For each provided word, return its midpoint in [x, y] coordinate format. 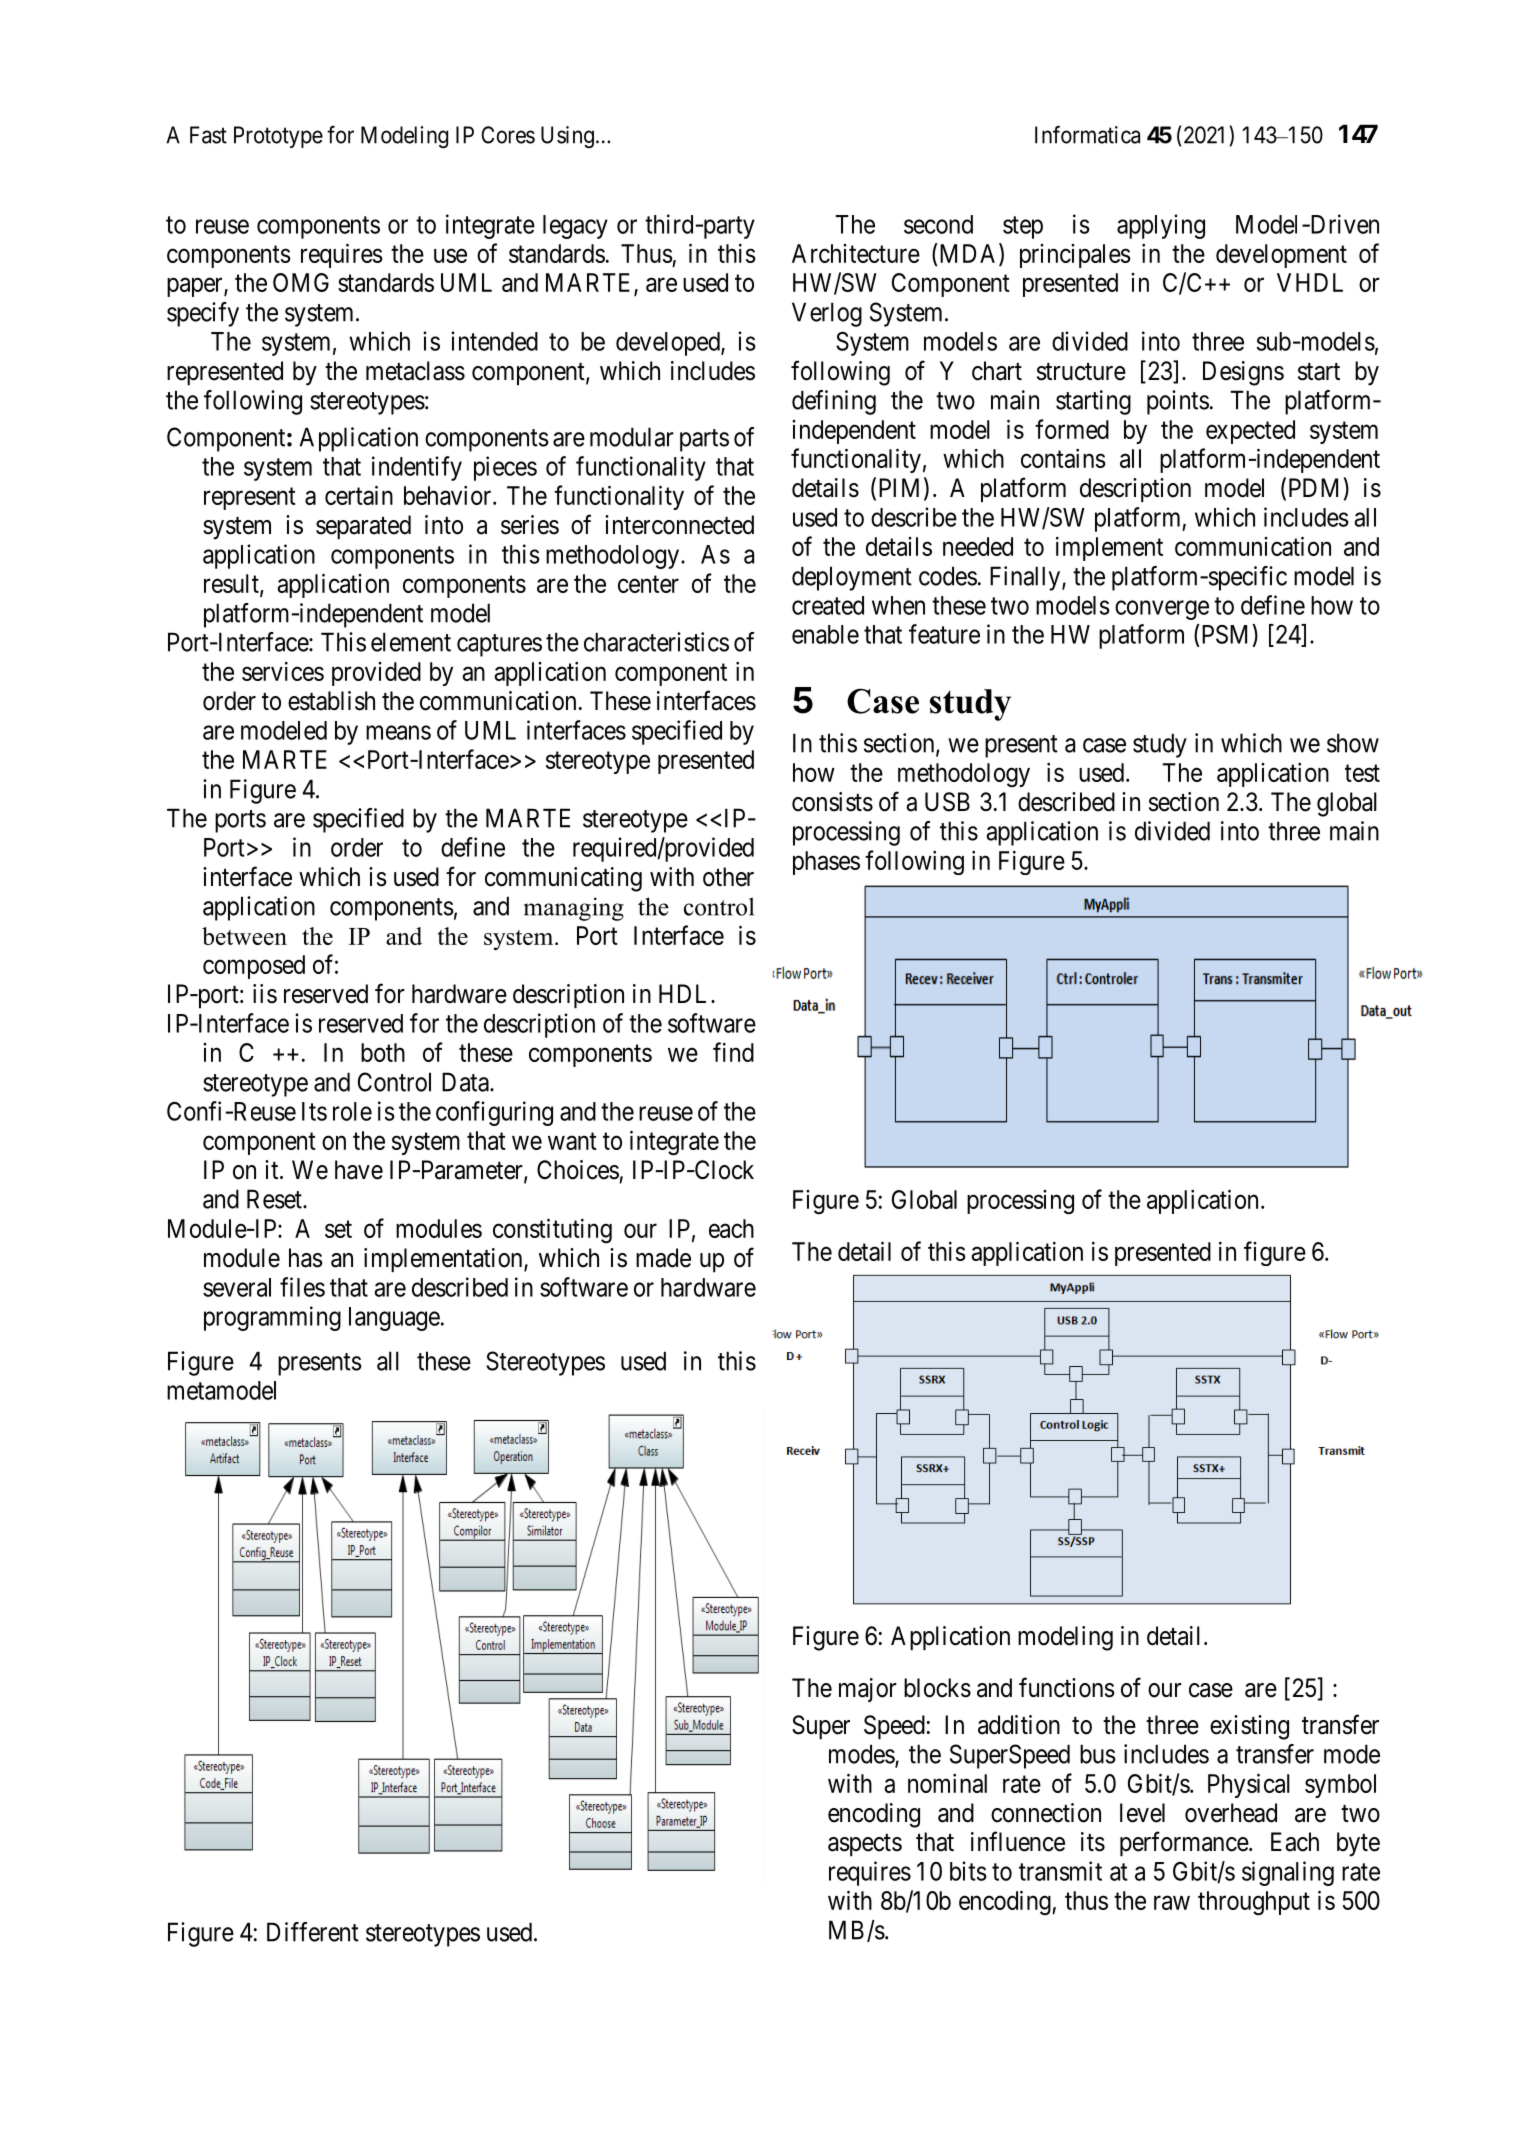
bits [968, 1871]
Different [313, 1932]
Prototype [278, 137]
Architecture [856, 253]
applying [1161, 226]
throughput [1254, 1903]
